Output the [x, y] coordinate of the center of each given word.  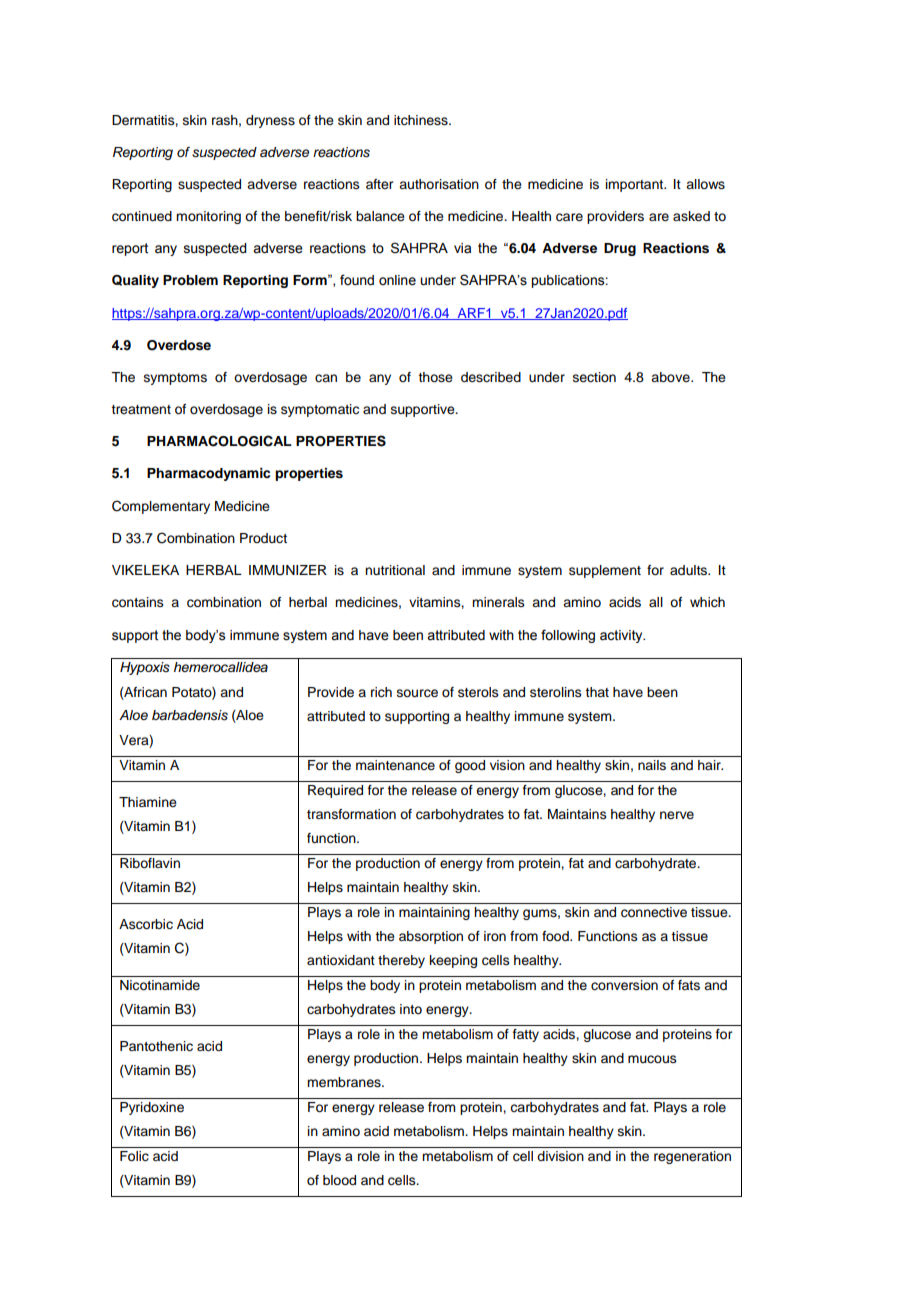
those [435, 377]
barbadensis [190, 715]
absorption [431, 937]
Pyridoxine [152, 1108]
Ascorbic [146, 924]
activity [622, 636]
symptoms [175, 379]
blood [339, 1180]
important [636, 185]
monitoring [208, 217]
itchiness [422, 120]
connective [654, 912]
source [417, 693]
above [671, 377]
